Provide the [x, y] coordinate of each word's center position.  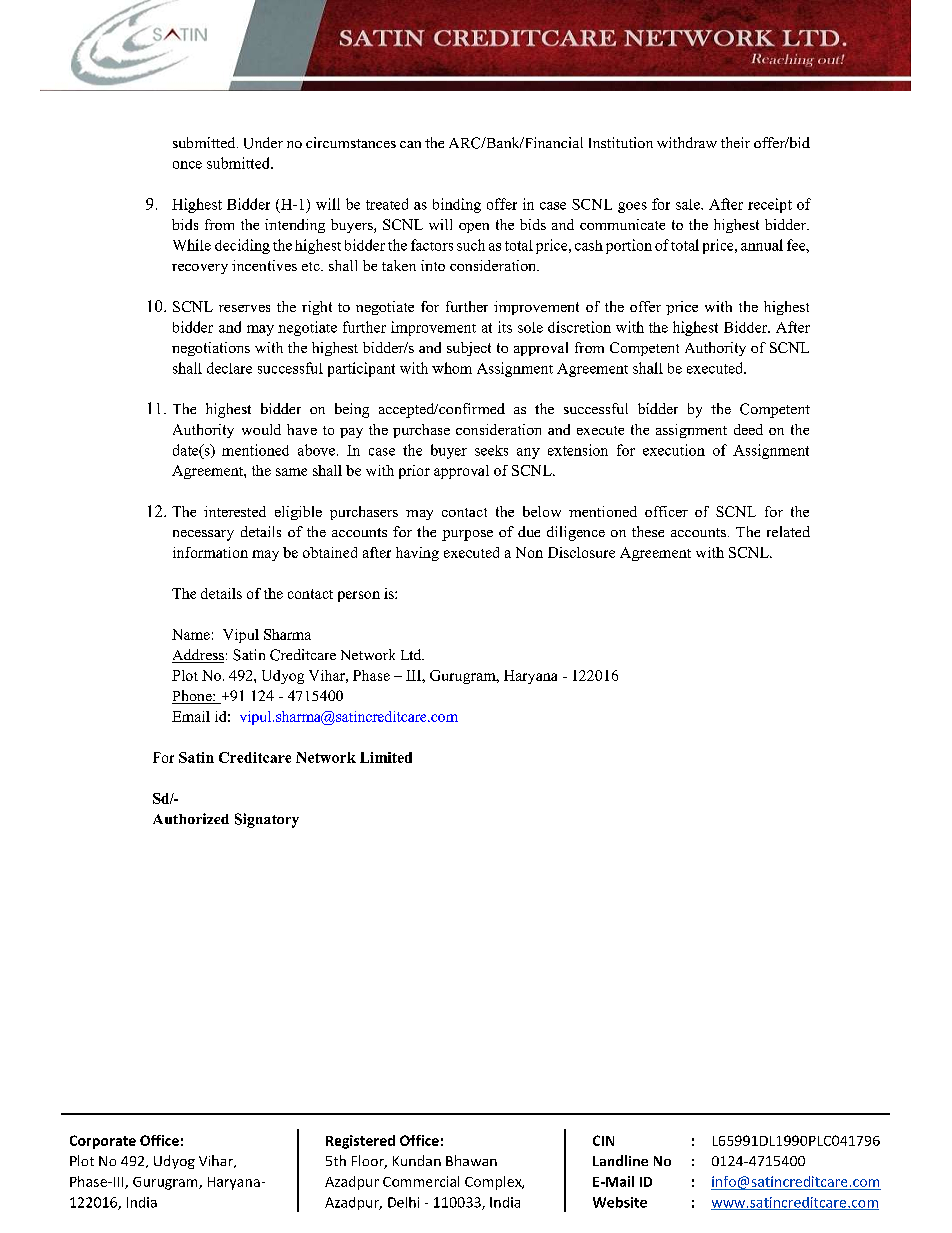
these [648, 531]
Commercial [421, 1181]
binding [457, 205]
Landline [620, 1160]
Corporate [103, 1142]
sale [689, 204]
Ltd [412, 654]
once [187, 165]
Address [198, 656]
